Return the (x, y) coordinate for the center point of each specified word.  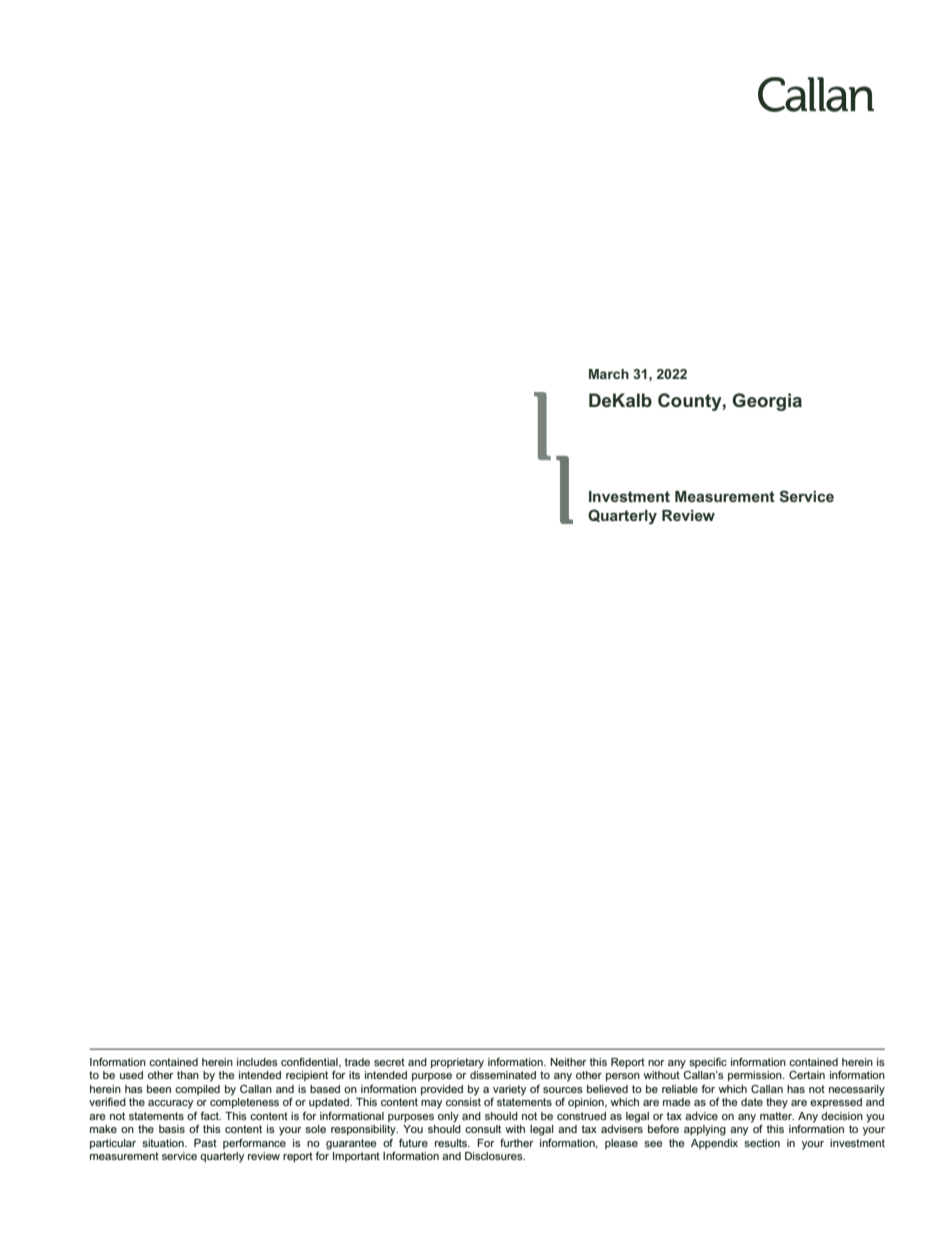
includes (257, 1062)
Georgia (767, 402)
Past (205, 1143)
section (762, 1143)
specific (708, 1062)
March (609, 374)
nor (656, 1063)
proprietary (457, 1063)
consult (483, 1129)
